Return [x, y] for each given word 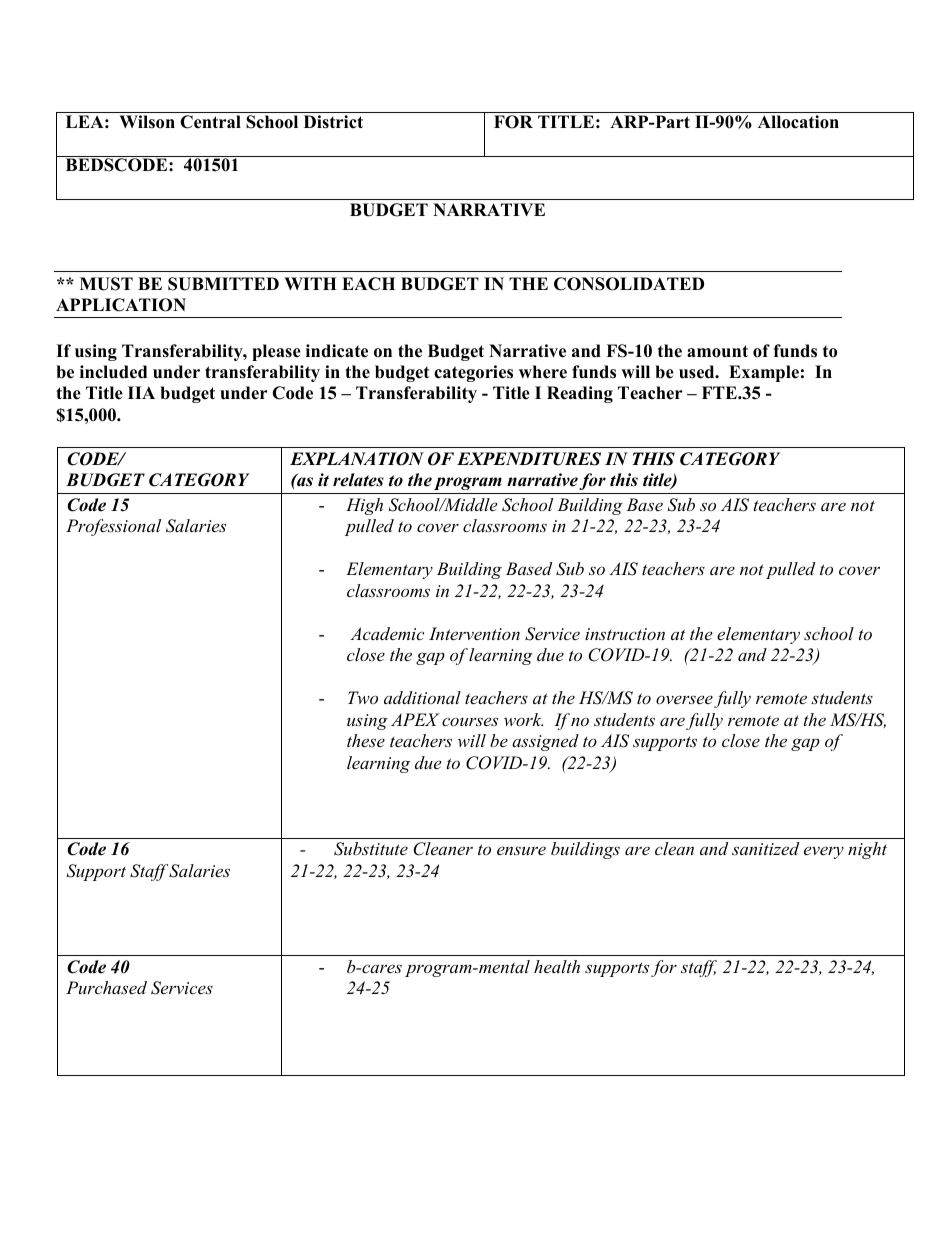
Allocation [798, 122]
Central [210, 122]
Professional [113, 527]
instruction [625, 634]
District [333, 122]
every [824, 852]
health [557, 966]
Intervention [474, 633]
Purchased [106, 987]
